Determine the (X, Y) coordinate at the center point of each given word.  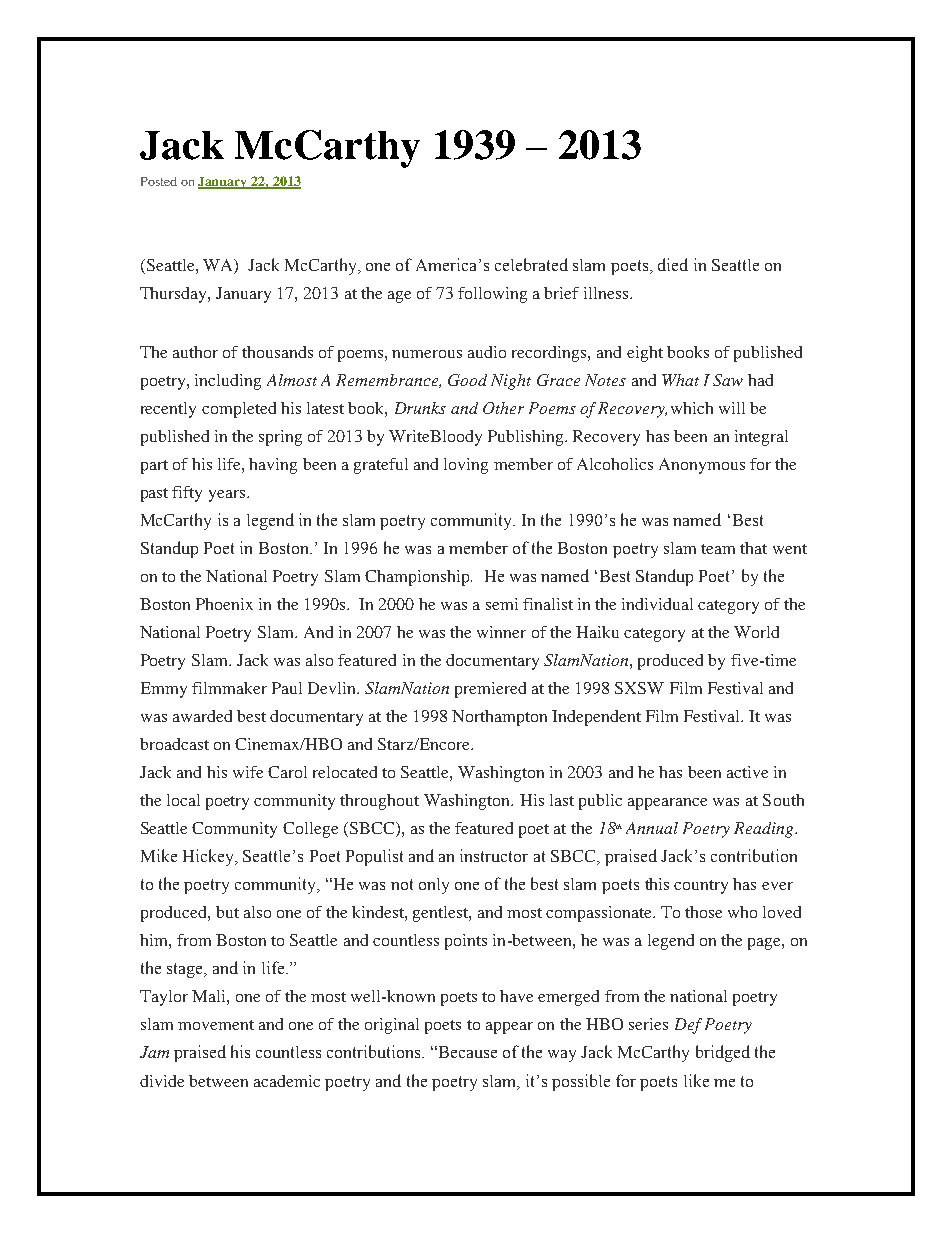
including (228, 382)
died (673, 264)
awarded (202, 716)
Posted (159, 181)
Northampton (499, 718)
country (701, 887)
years (228, 496)
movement (216, 1025)
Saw (728, 380)
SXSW (639, 688)
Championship (418, 578)
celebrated (531, 264)
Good (467, 380)
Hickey (209, 857)
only (434, 886)
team (718, 549)
